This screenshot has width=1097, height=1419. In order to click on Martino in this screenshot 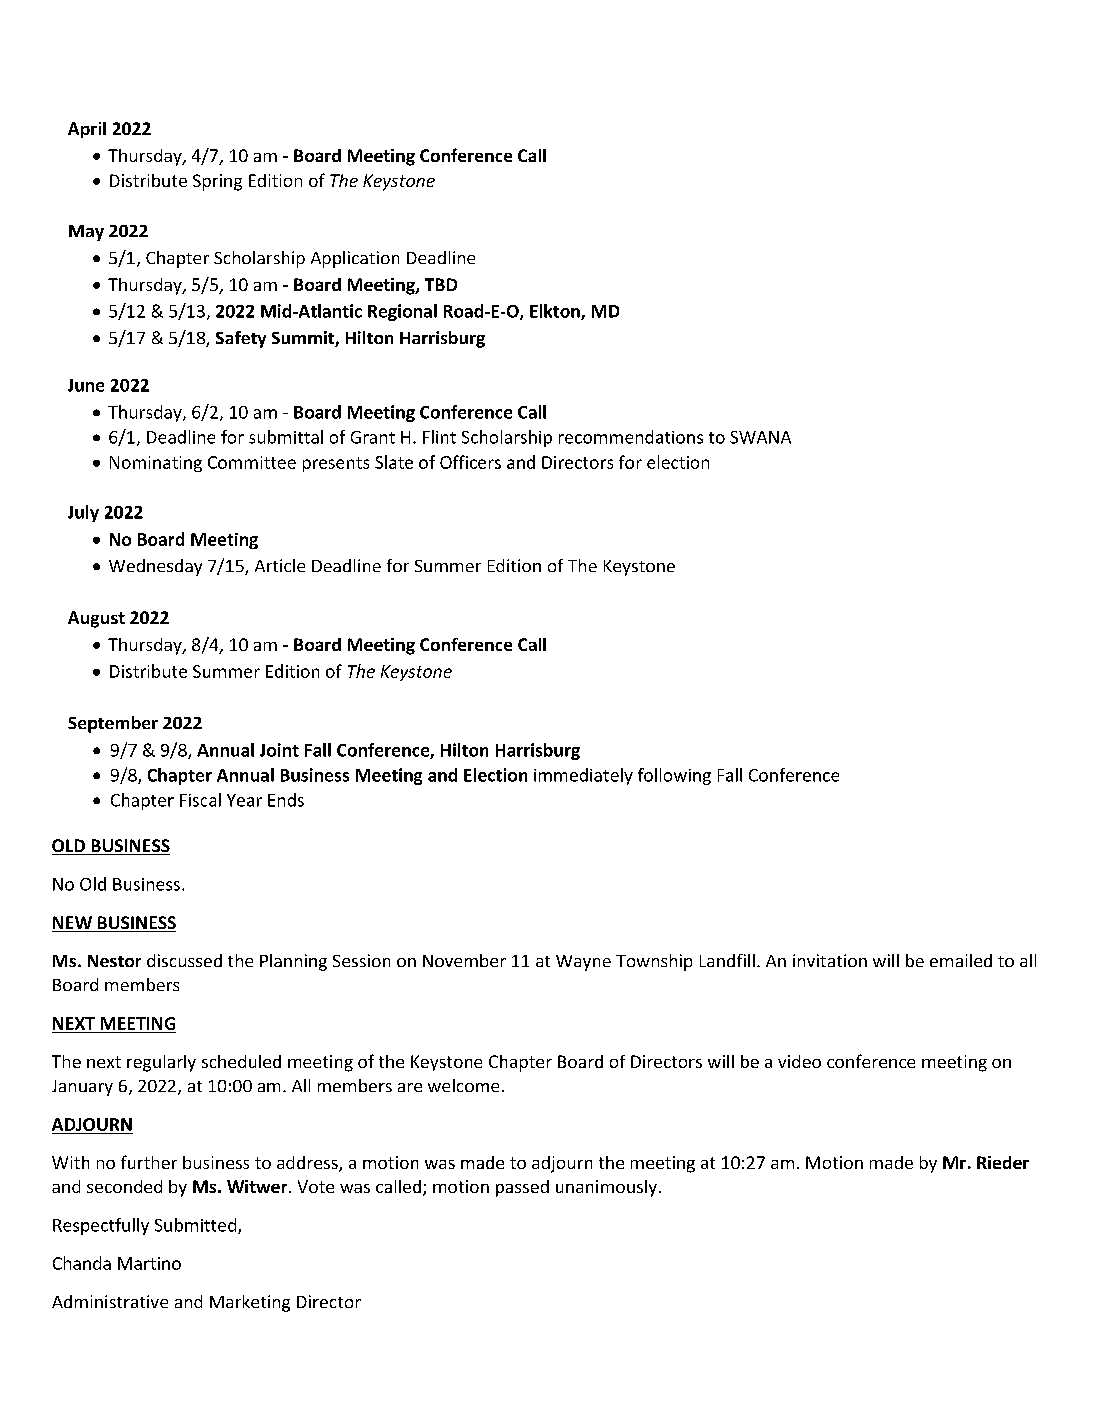, I will do `click(149, 1263)`.
